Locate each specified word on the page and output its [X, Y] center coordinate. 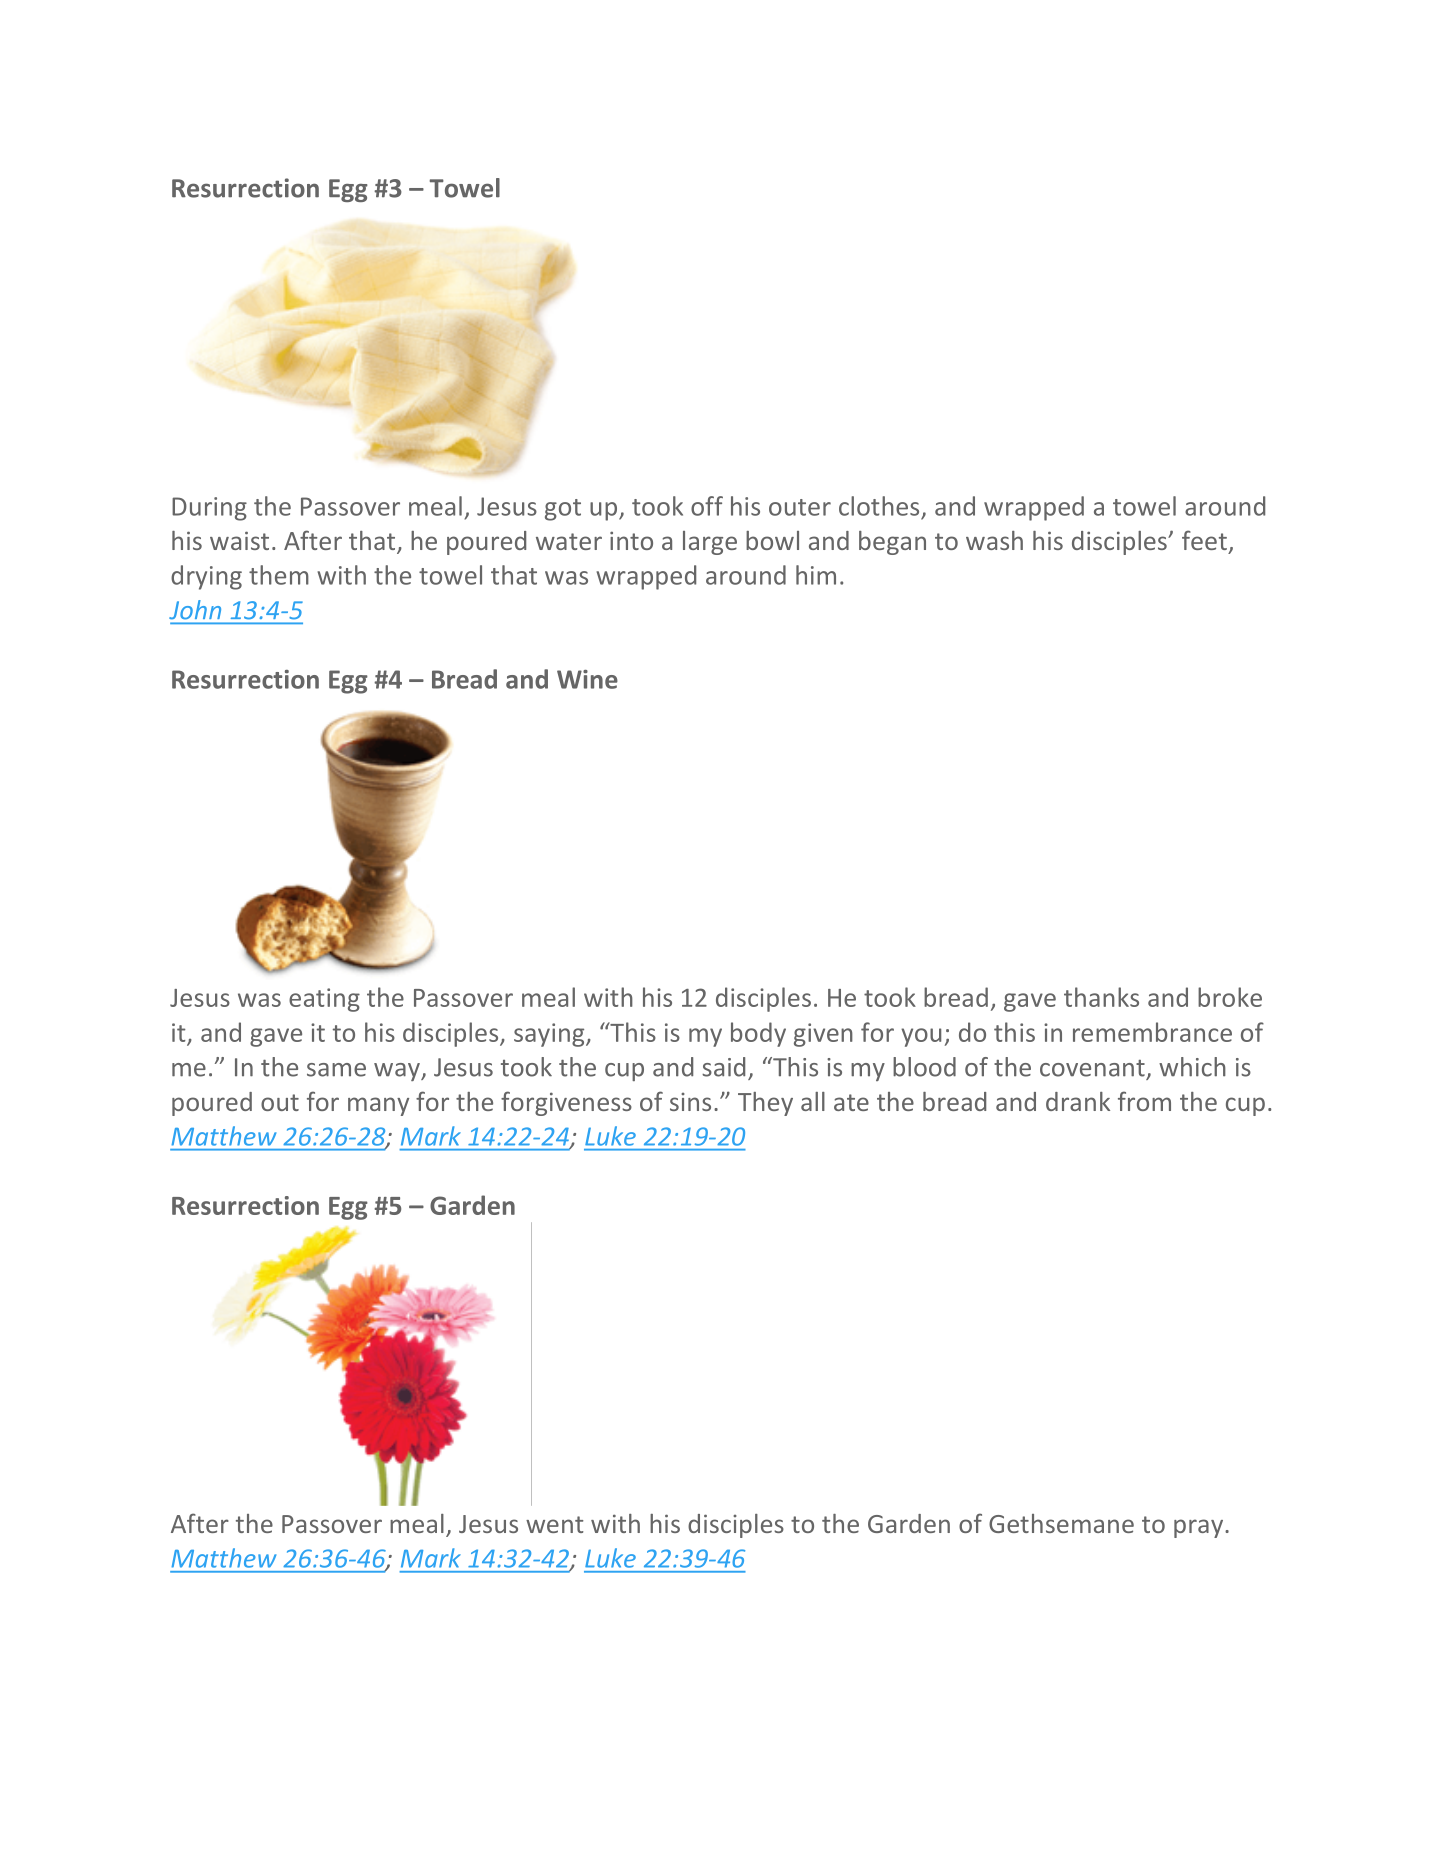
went [554, 1524]
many [378, 1106]
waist [239, 540]
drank [1078, 1101]
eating [324, 1000]
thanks [1101, 997]
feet [1204, 540]
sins [690, 1102]
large [710, 543]
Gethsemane [1061, 1523]
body [758, 1034]
